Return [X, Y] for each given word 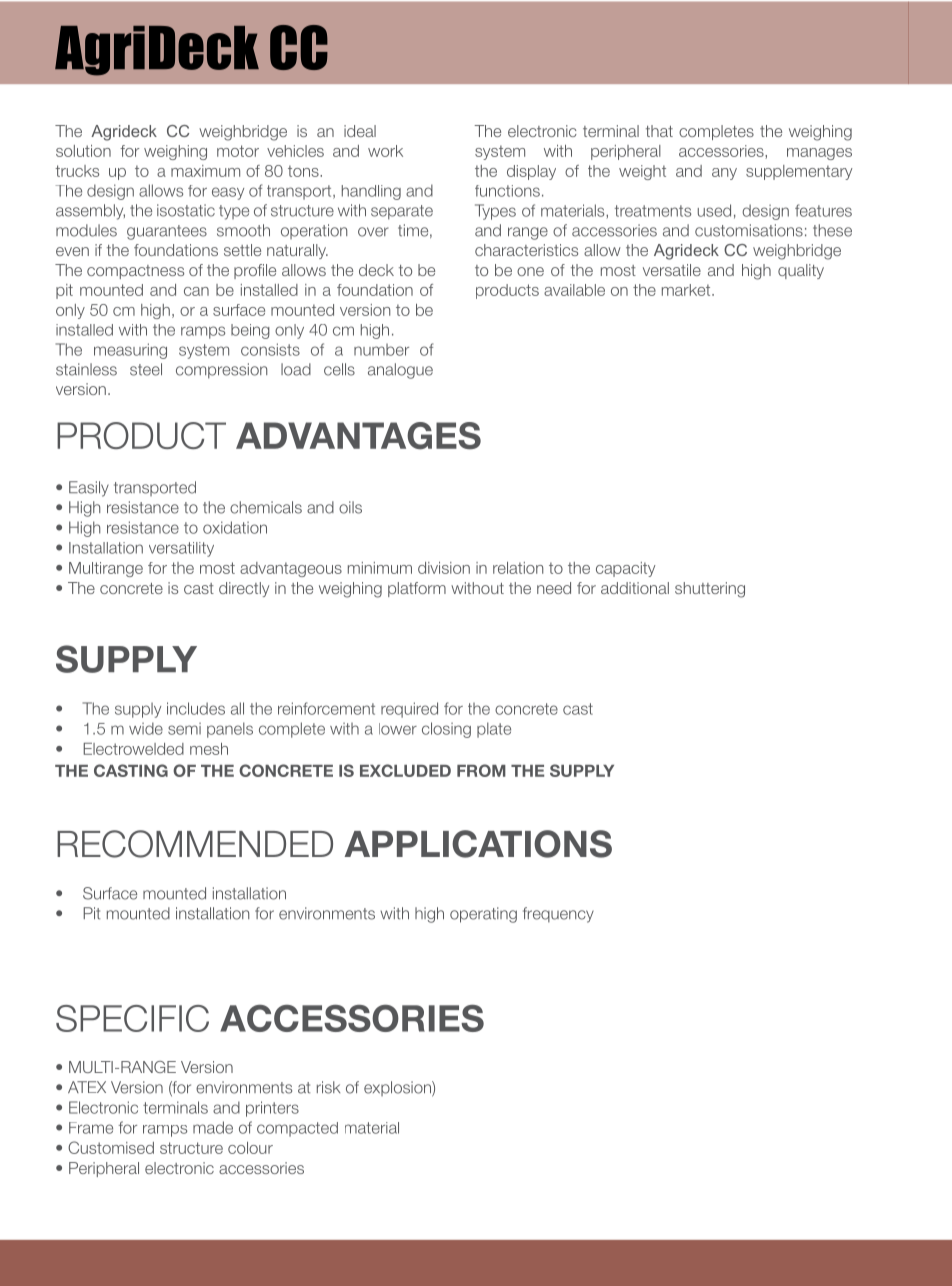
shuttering [710, 590]
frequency [558, 915]
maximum [205, 171]
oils [350, 507]
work [385, 151]
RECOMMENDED [195, 844]
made [213, 1127]
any [724, 174]
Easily [89, 489]
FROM [481, 770]
